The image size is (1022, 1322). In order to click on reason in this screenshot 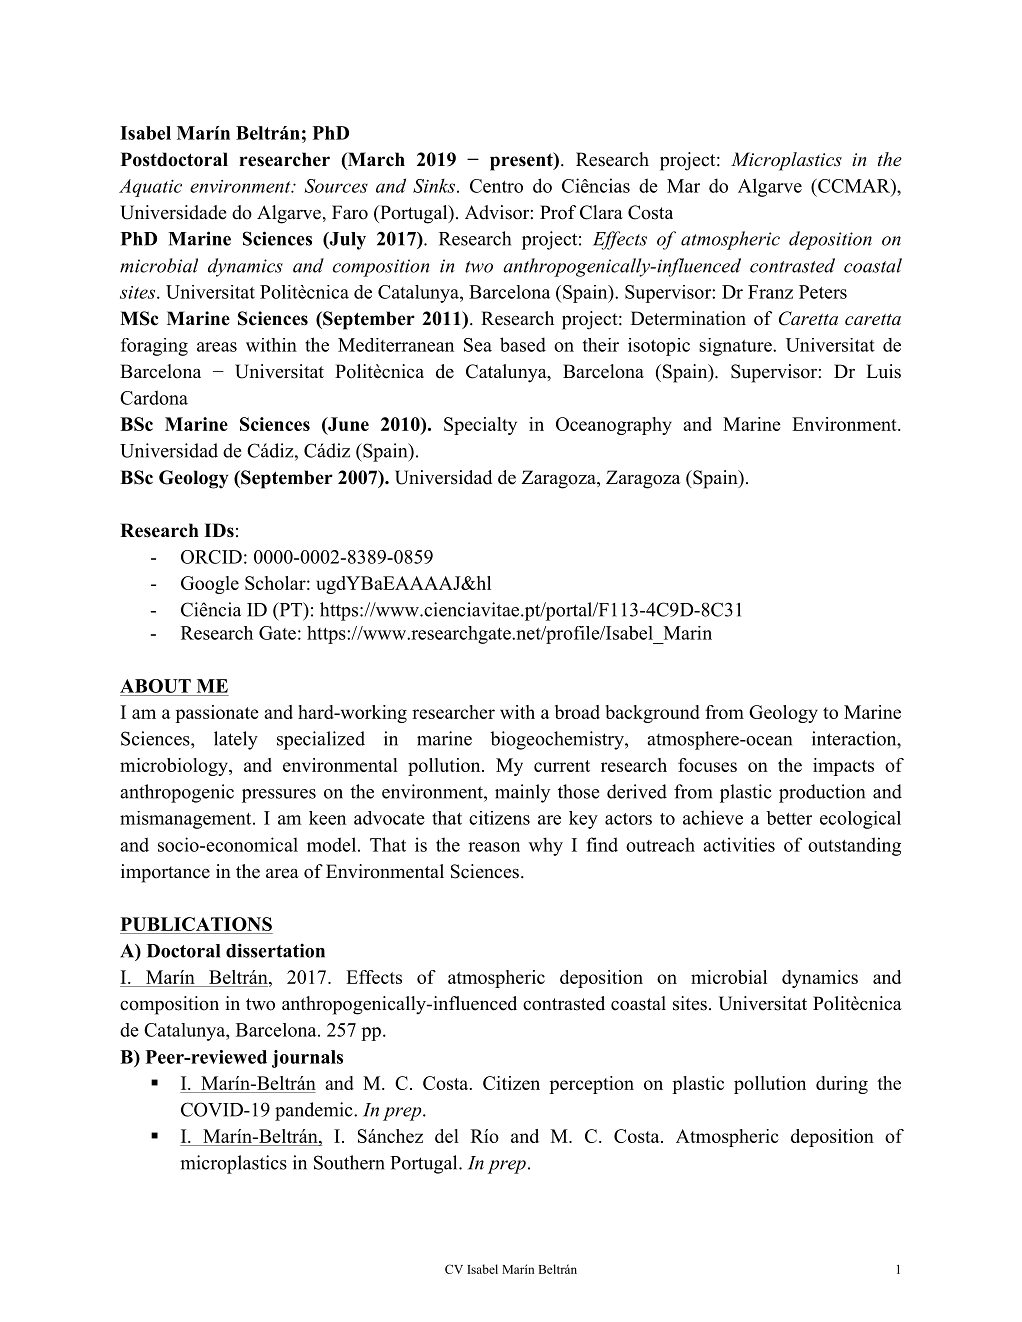, I will do `click(494, 847)`.
